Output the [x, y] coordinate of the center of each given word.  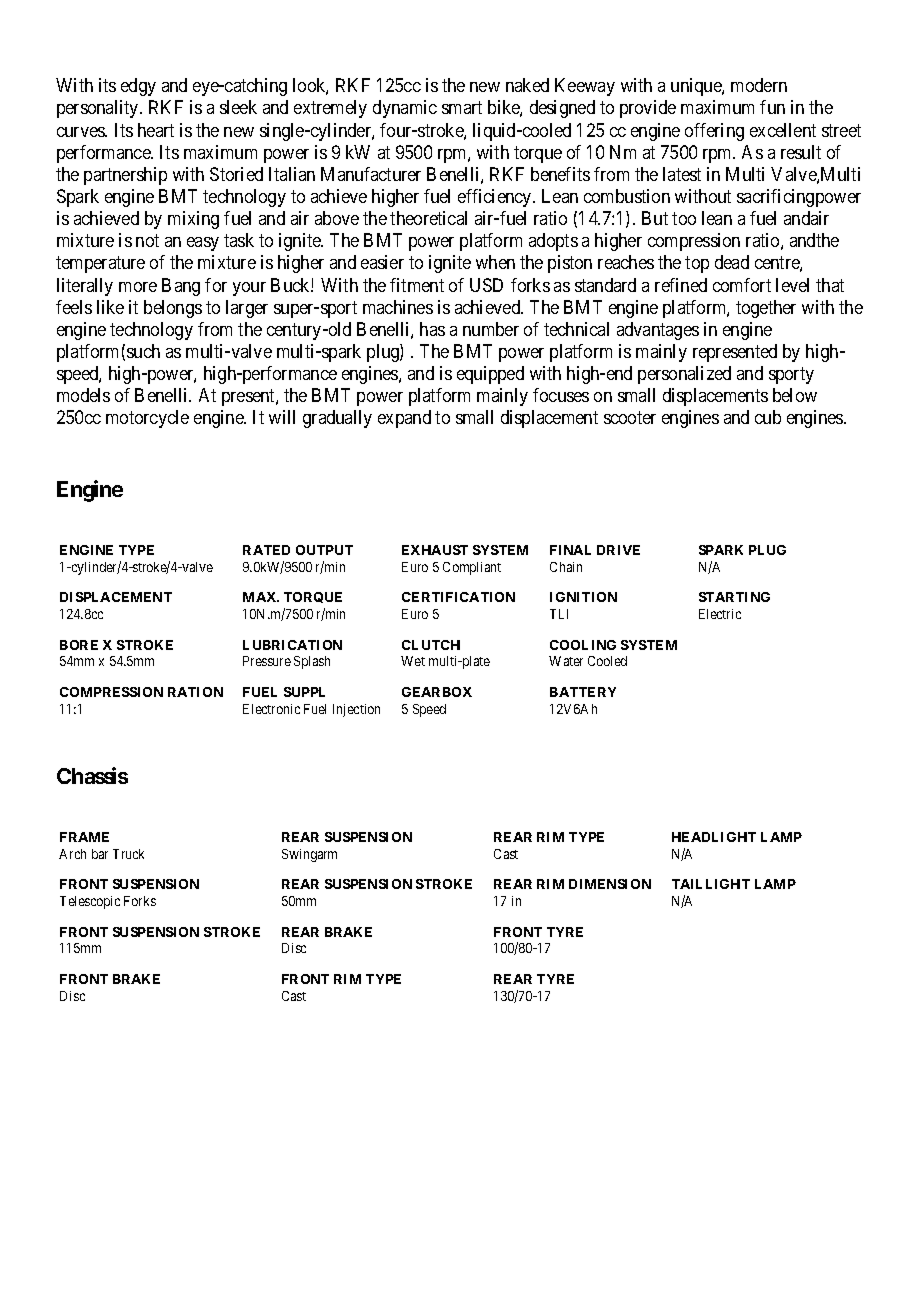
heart [156, 130]
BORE [79, 645]
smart [462, 108]
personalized [684, 375]
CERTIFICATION [458, 597]
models [83, 395]
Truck [128, 854]
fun [772, 107]
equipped [490, 375]
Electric [720, 614]
